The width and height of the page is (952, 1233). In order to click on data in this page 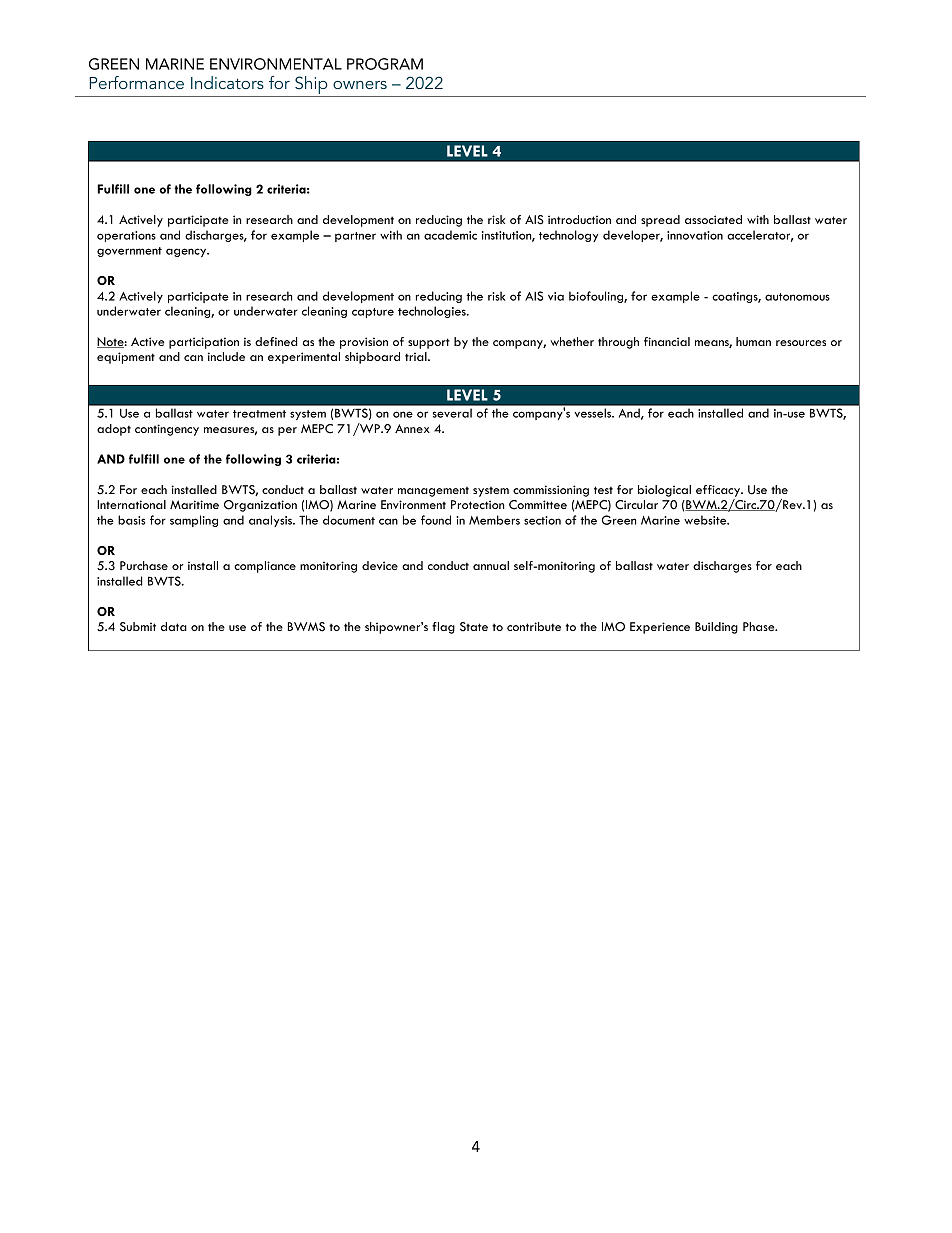, I will do `click(174, 626)`.
